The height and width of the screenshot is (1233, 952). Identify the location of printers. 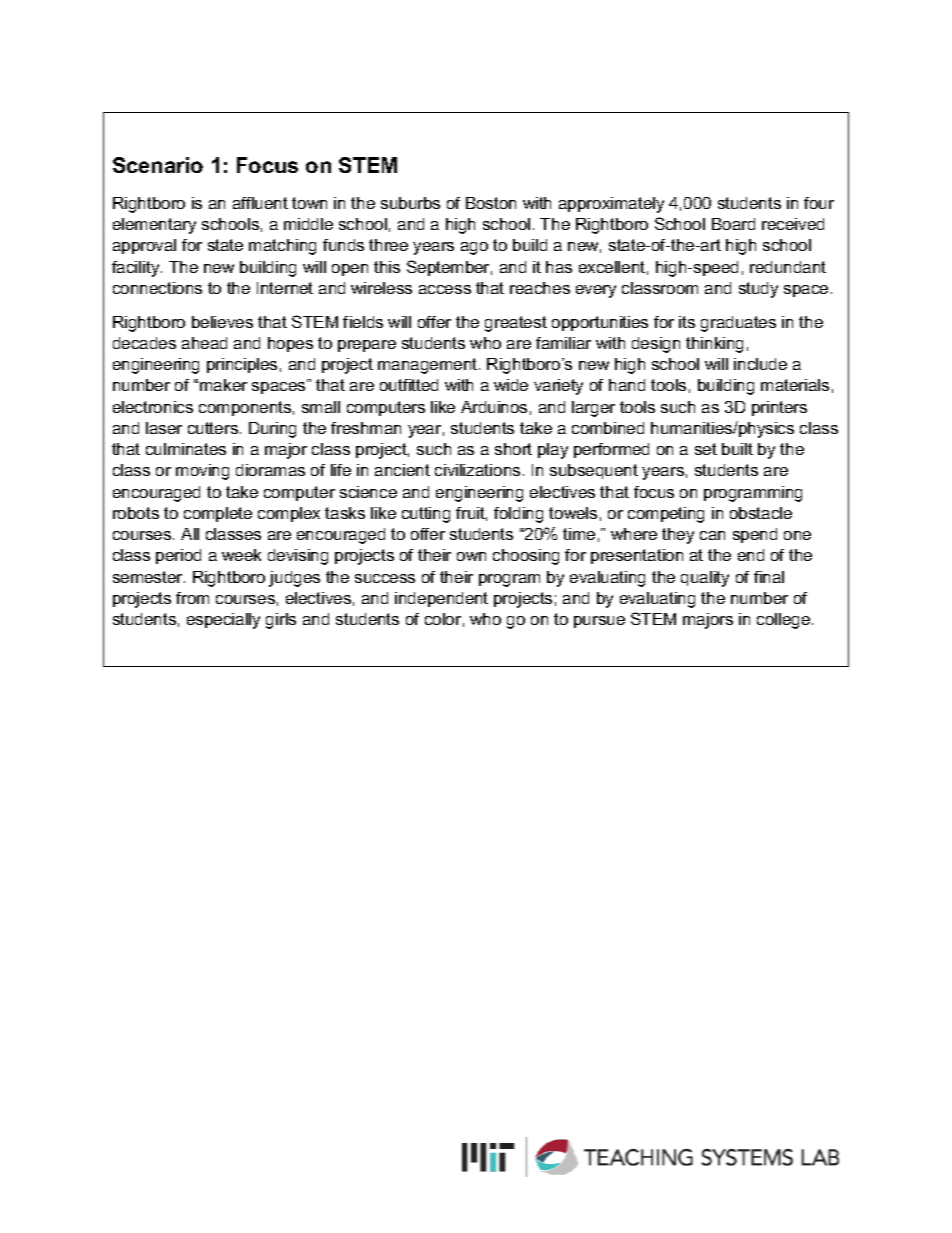
(779, 408).
